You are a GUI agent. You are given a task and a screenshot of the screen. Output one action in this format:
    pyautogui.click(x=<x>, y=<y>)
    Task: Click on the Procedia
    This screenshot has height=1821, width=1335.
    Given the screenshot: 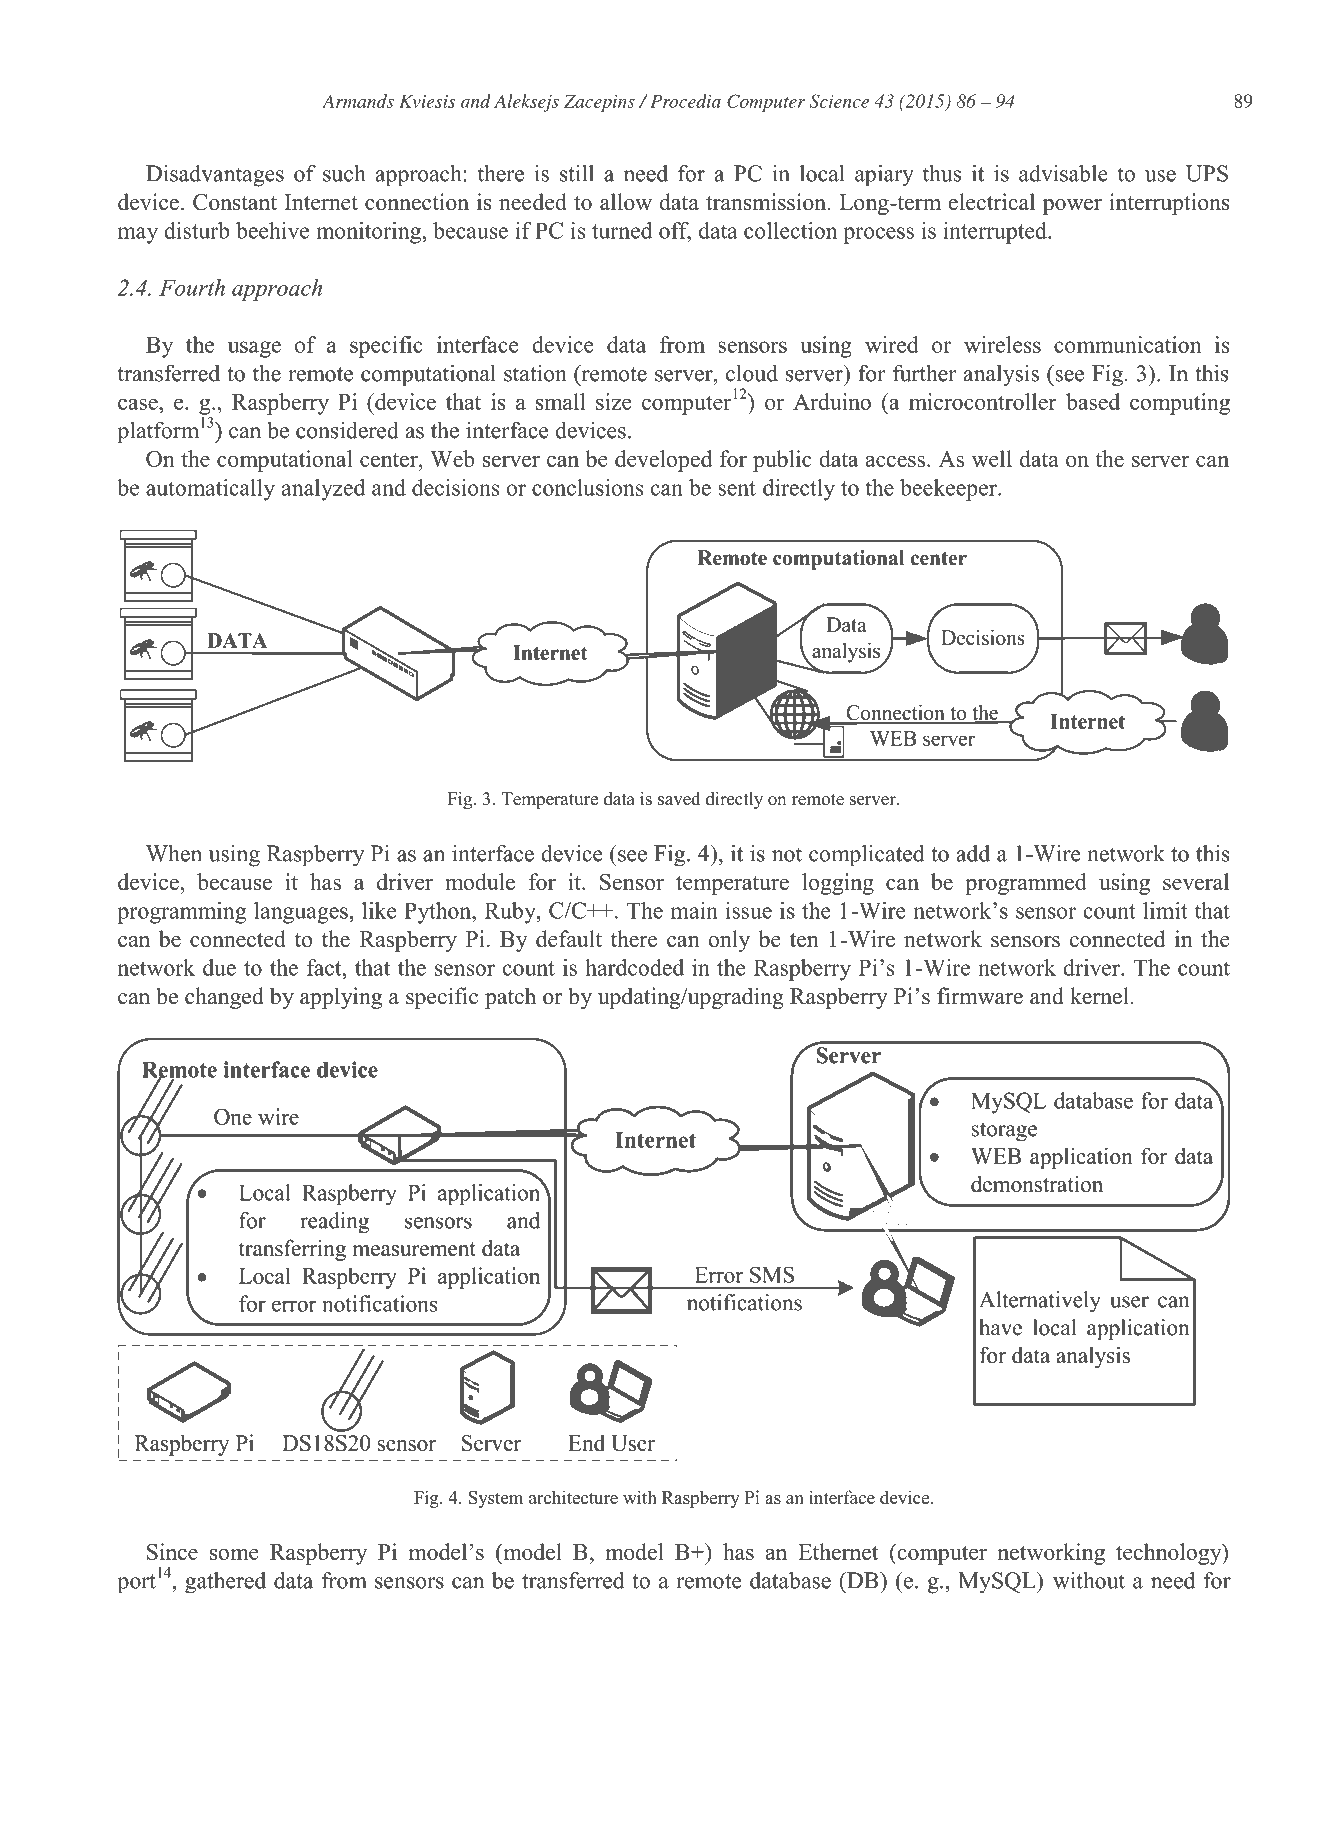 What is the action you would take?
    pyautogui.click(x=685, y=101)
